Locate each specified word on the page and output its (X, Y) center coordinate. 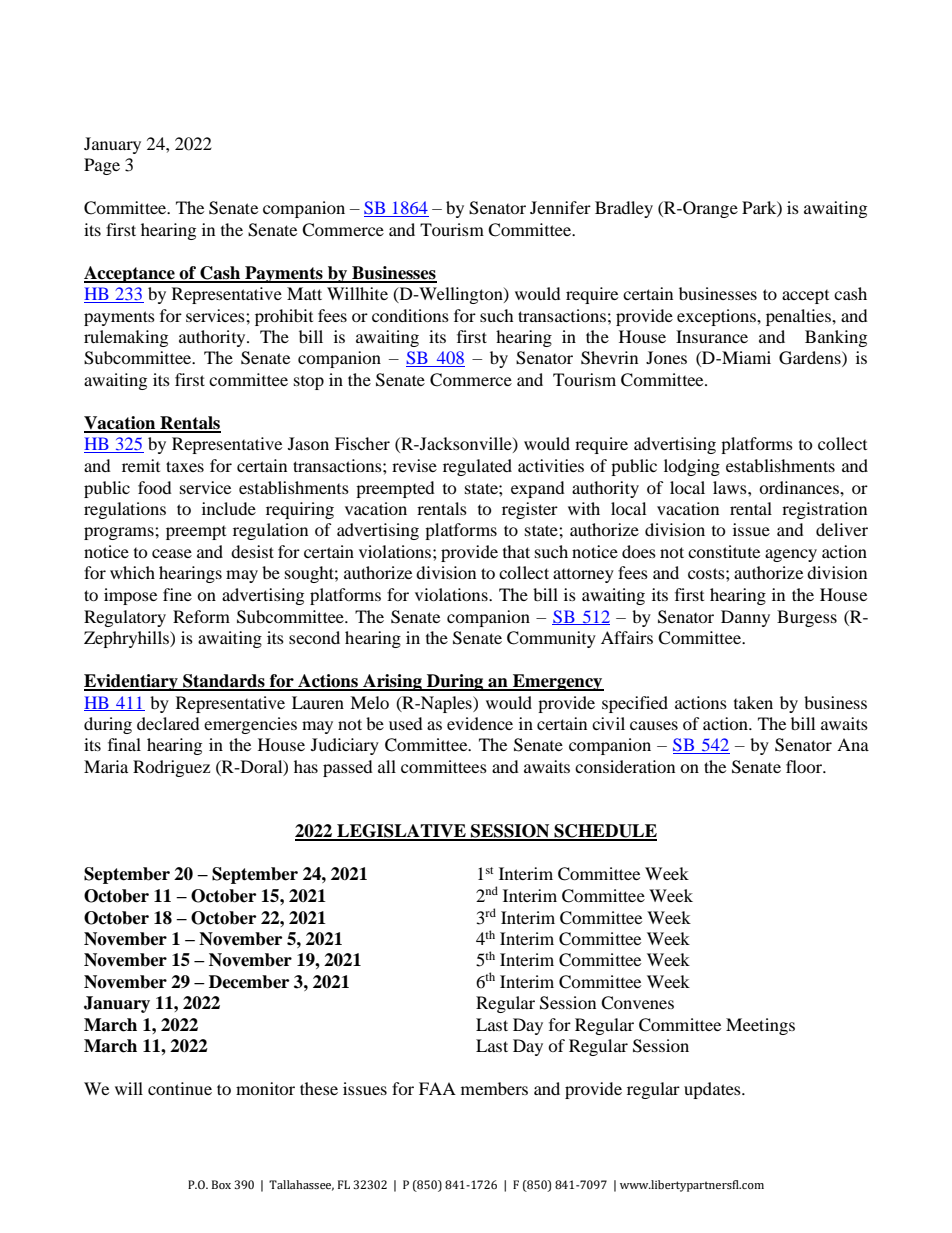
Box (221, 1184)
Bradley (624, 209)
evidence (480, 723)
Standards (224, 682)
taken (753, 702)
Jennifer (560, 207)
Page (102, 166)
